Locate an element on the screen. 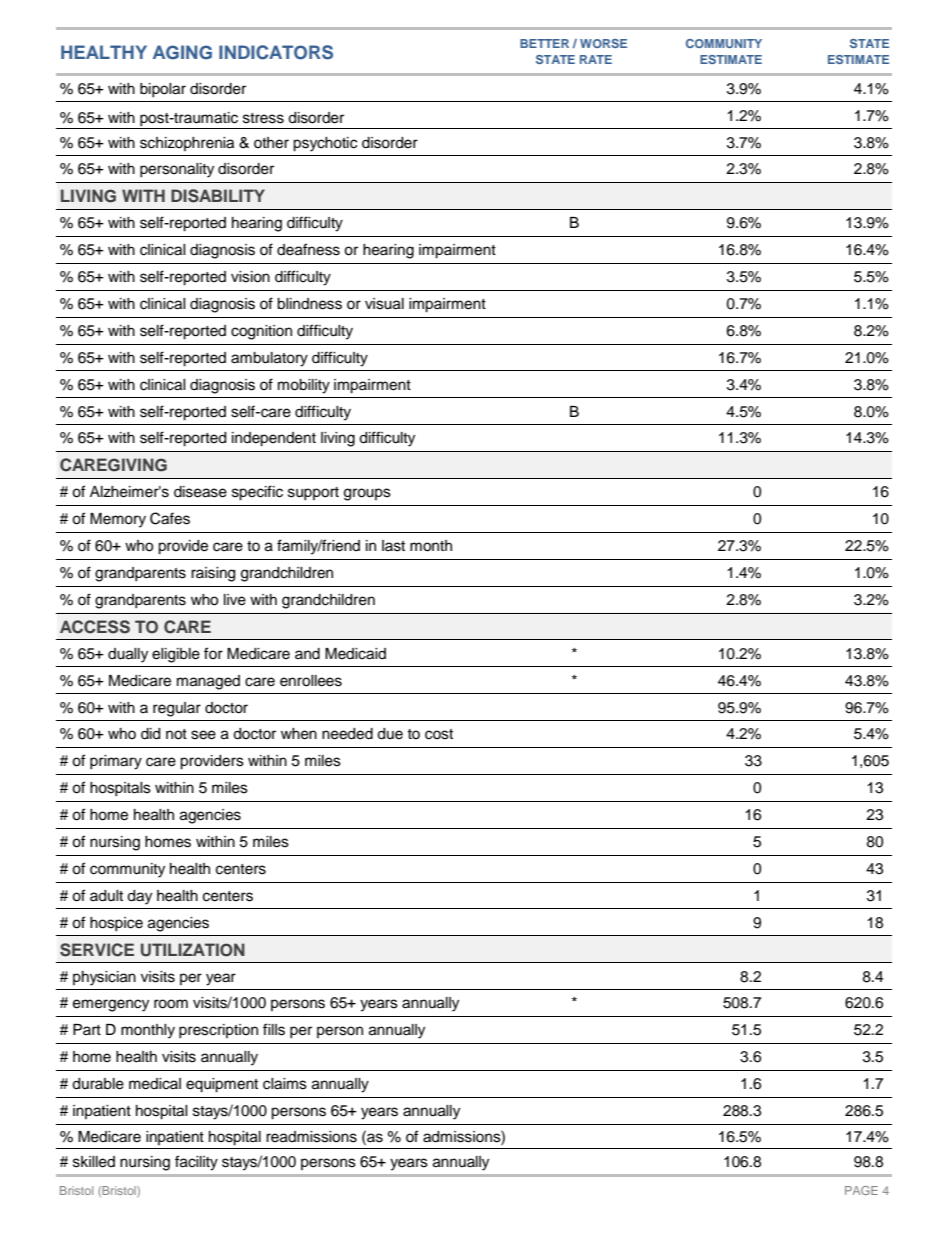  bipolar is located at coordinates (163, 90).
